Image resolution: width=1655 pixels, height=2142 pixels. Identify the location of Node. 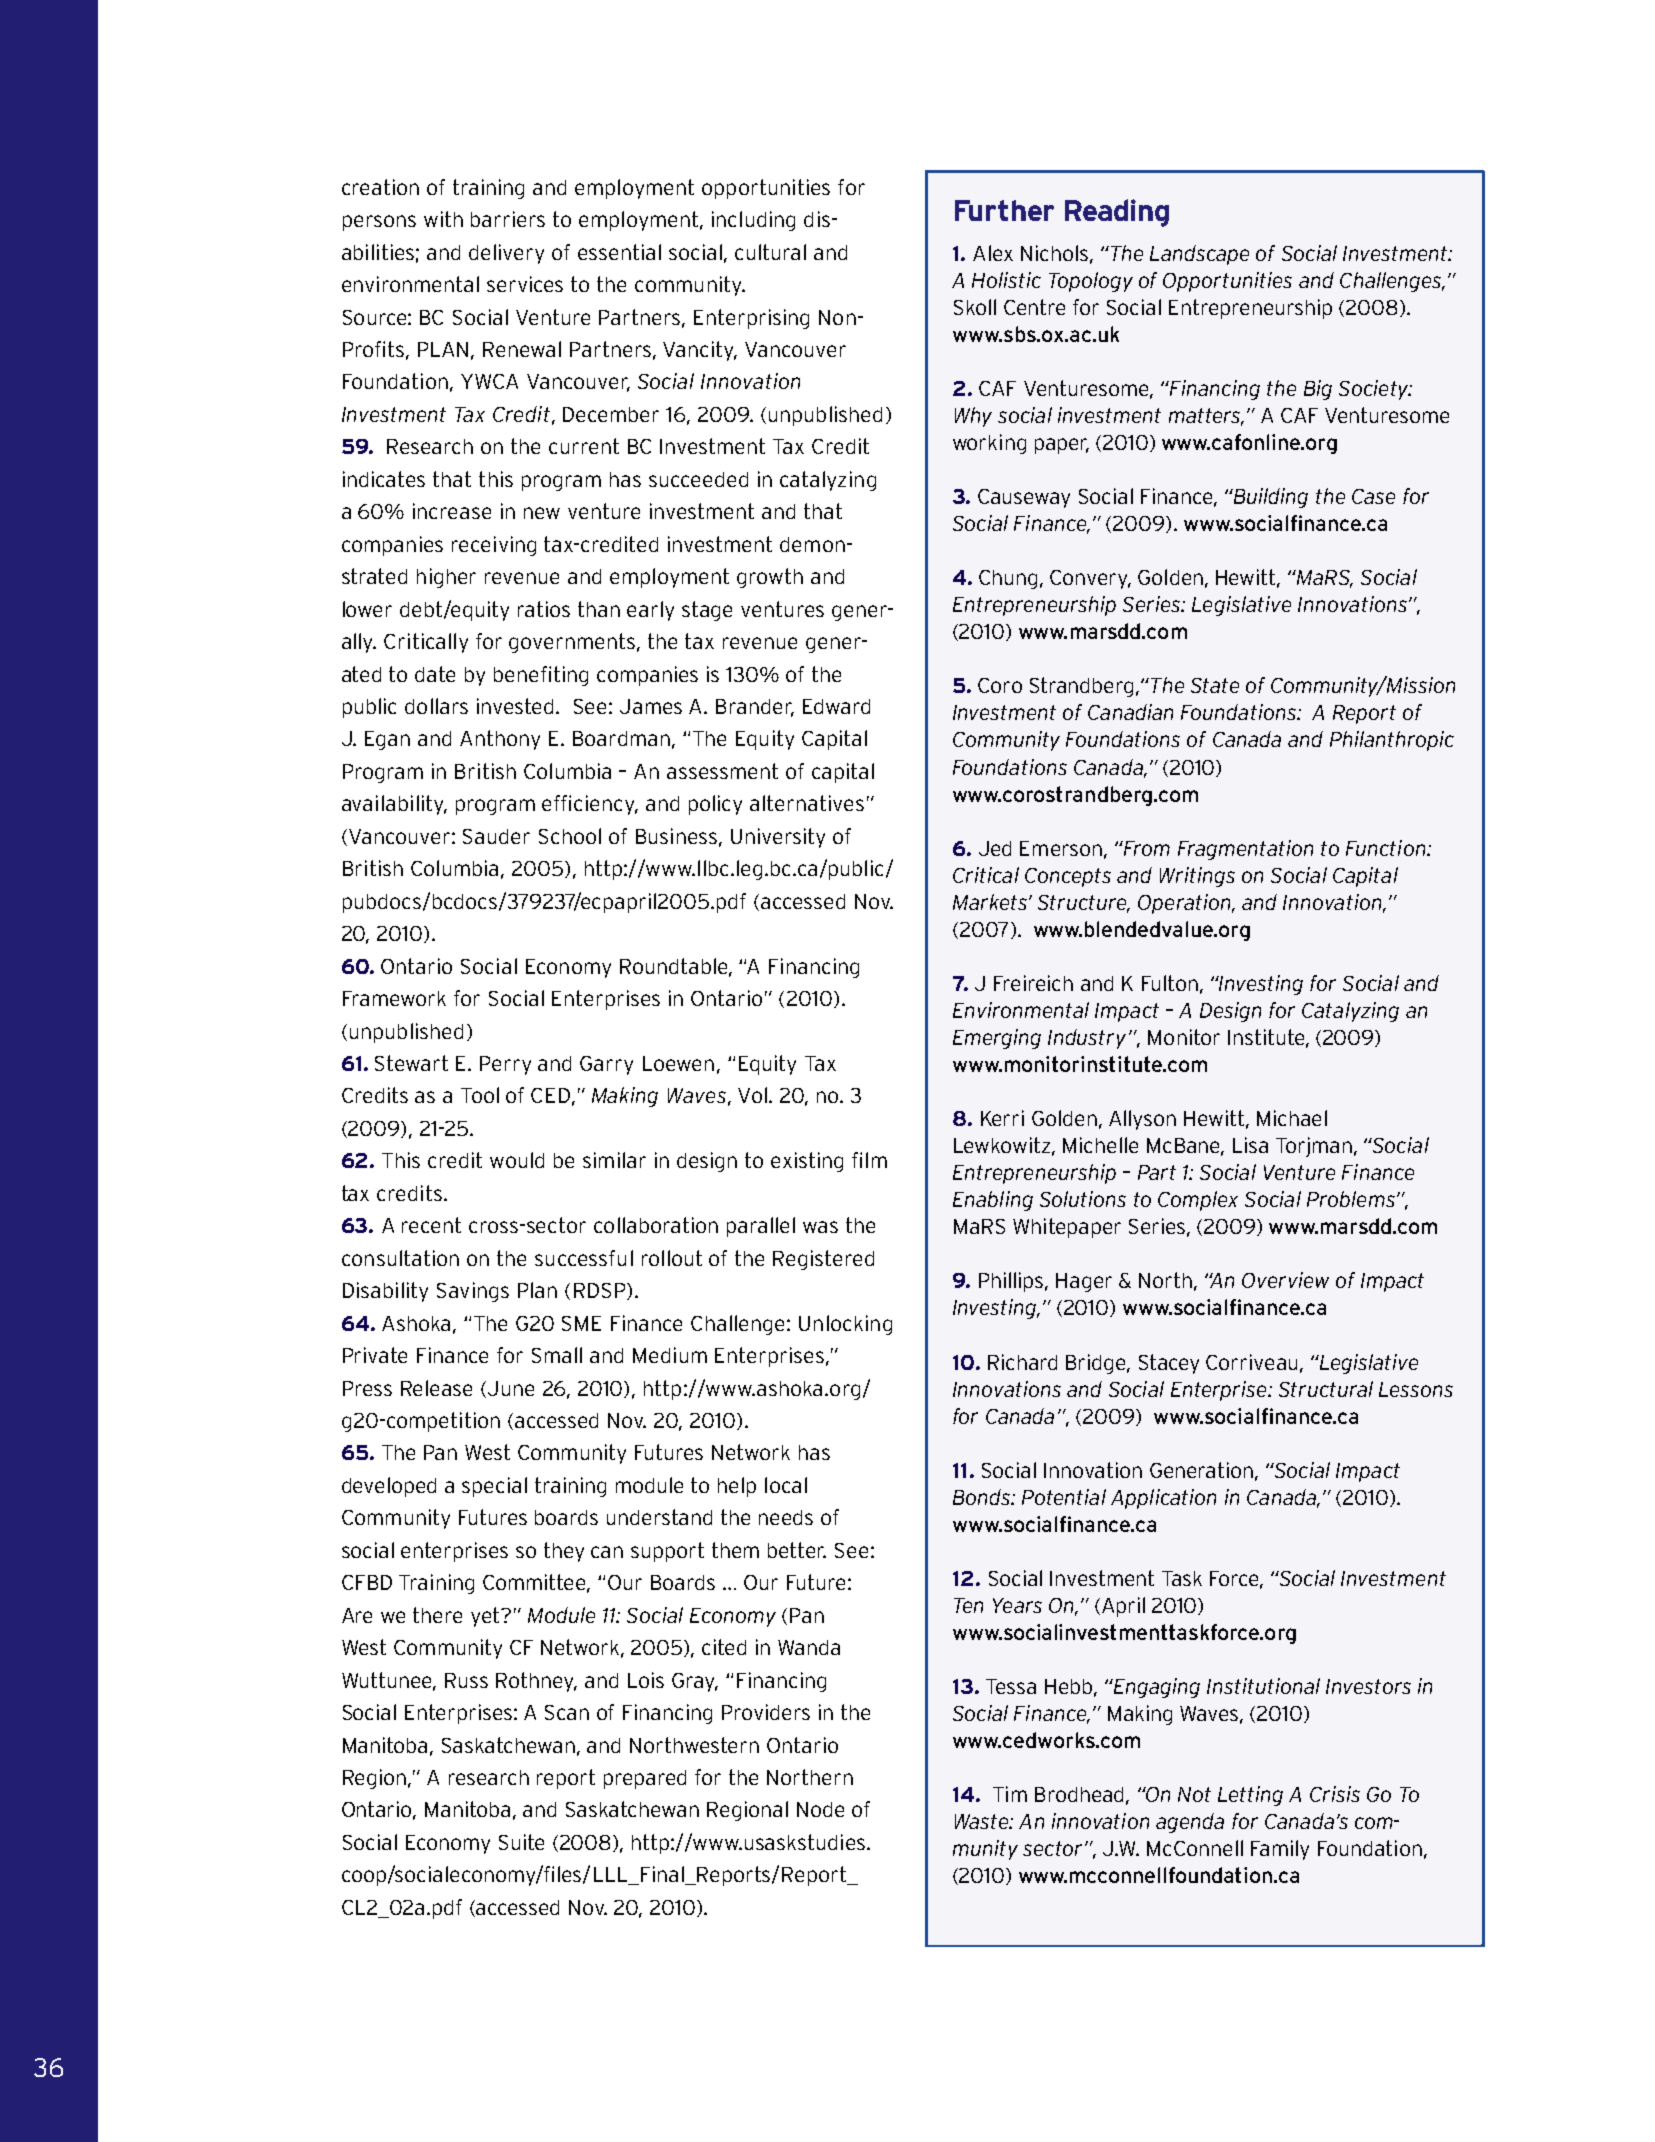
(820, 1809).
